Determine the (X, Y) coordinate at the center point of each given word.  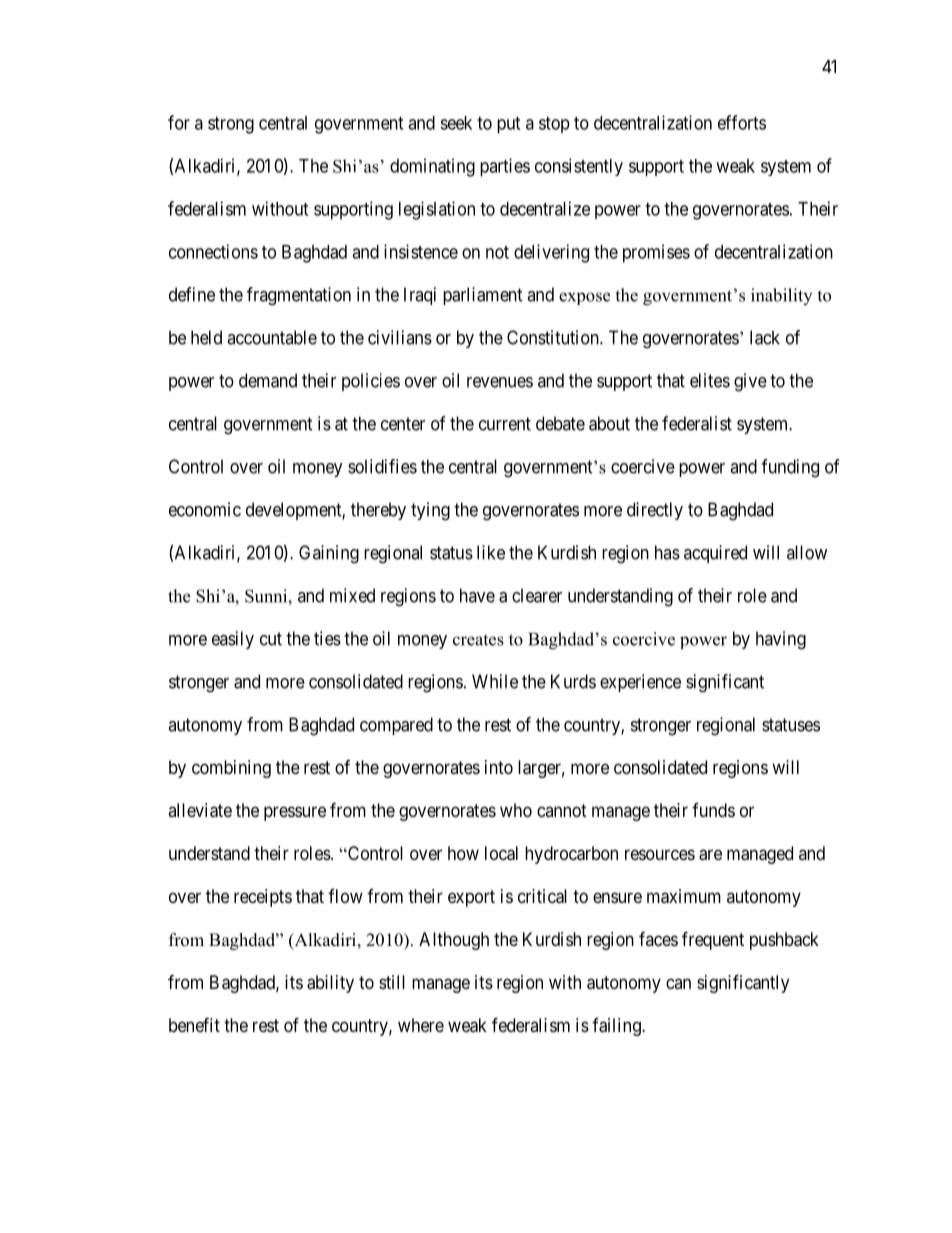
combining (231, 769)
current (505, 424)
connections (213, 251)
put (508, 125)
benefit (194, 1024)
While (495, 681)
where (421, 1025)
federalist (697, 423)
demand (268, 380)
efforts (742, 122)
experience (640, 683)
